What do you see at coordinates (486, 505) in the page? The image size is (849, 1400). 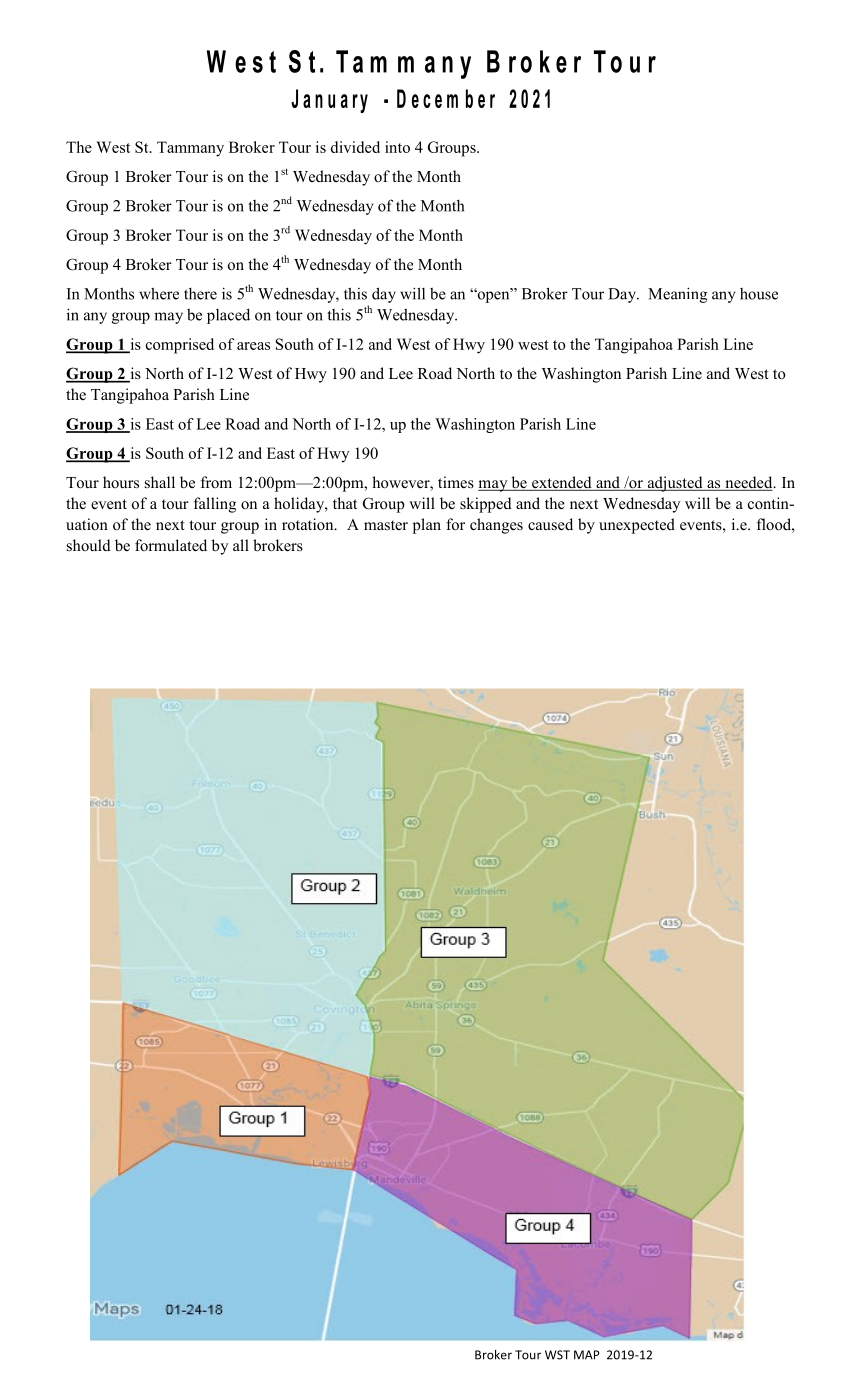 I see `skipped` at bounding box center [486, 505].
